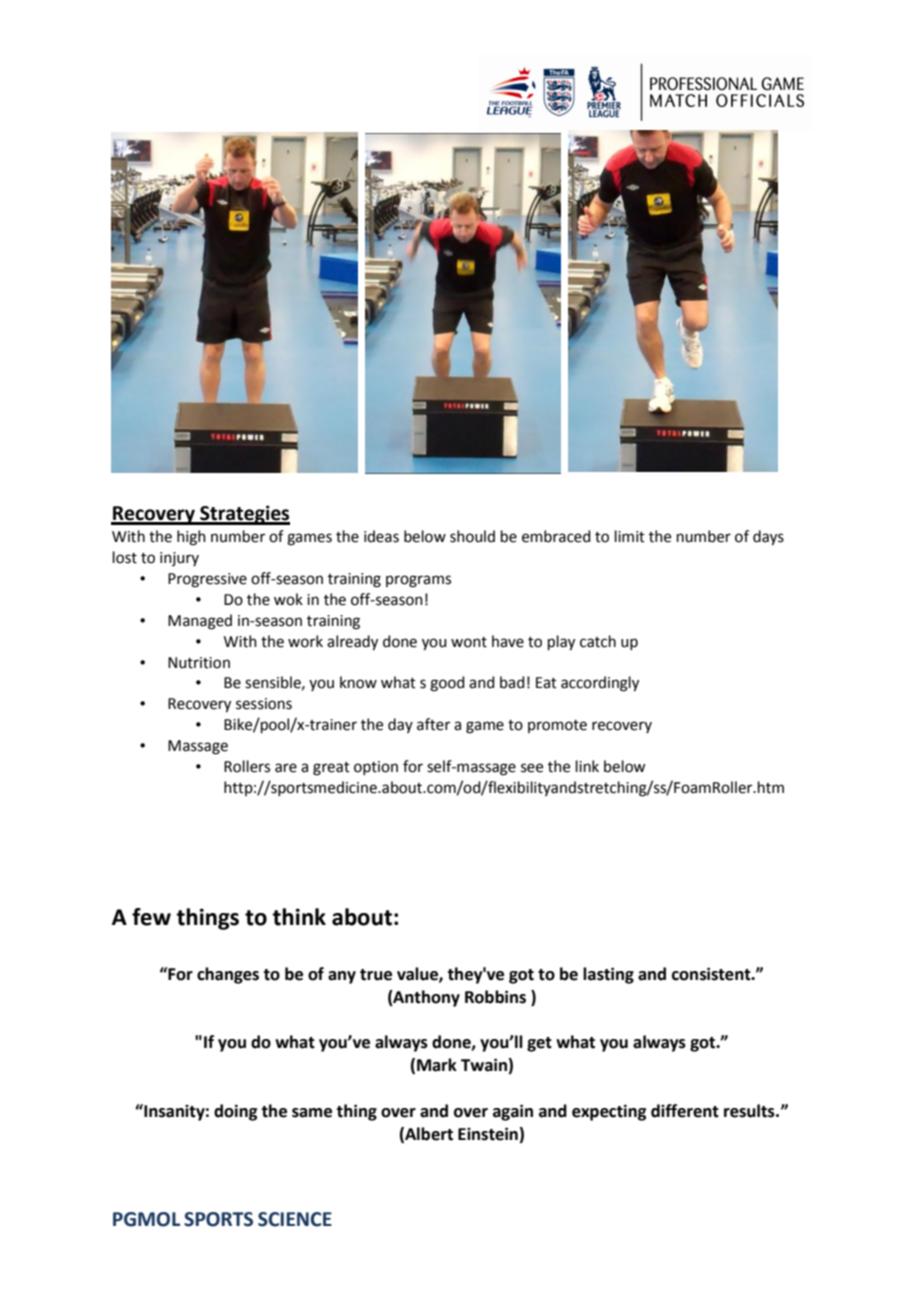 The image size is (924, 1308). Describe the element at coordinates (151, 917) in the screenshot. I see `few` at that location.
